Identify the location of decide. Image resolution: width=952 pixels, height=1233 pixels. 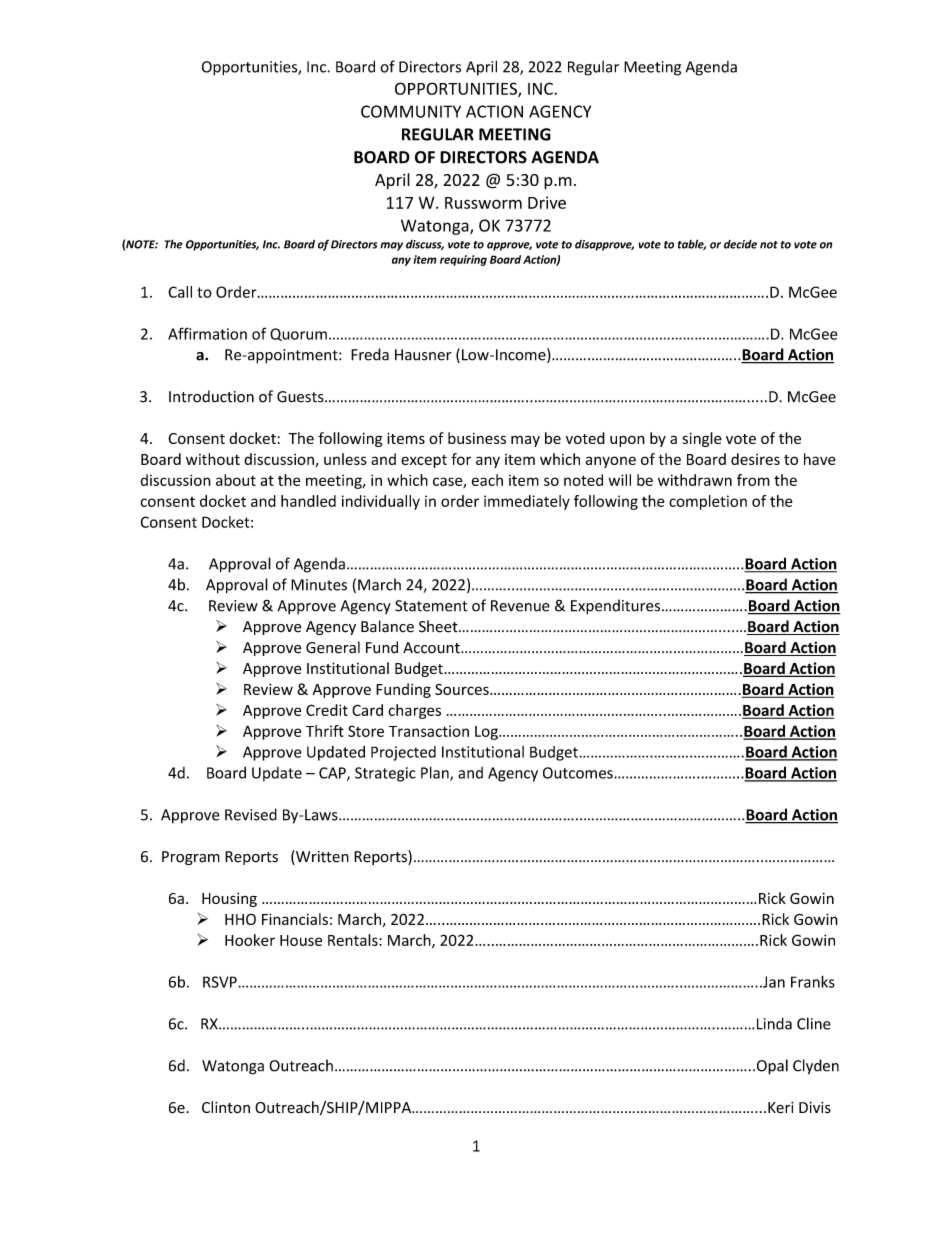
(740, 244).
